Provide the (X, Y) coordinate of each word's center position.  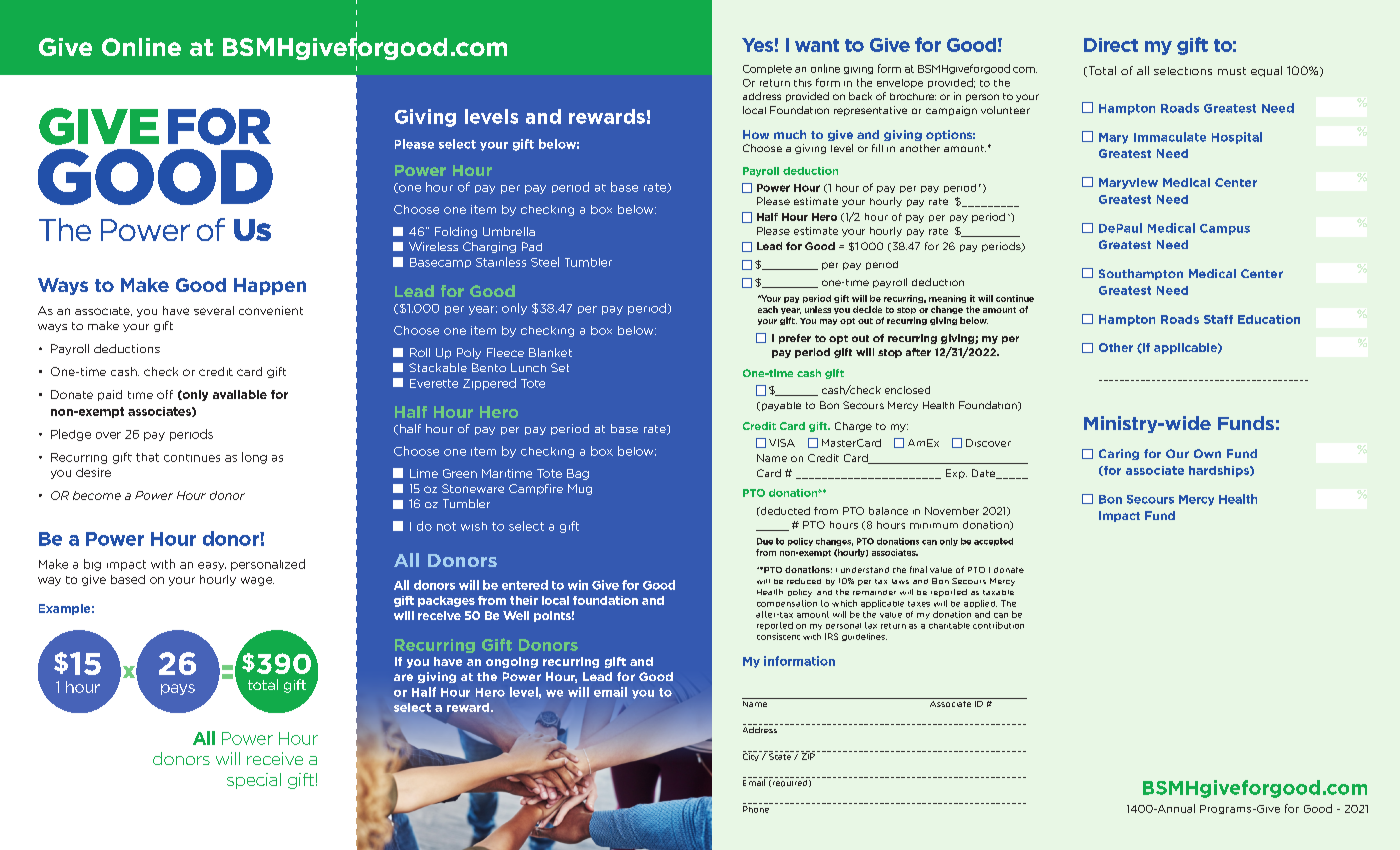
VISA (782, 443)
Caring (1119, 454)
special (254, 781)
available (240, 394)
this (803, 83)
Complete (767, 69)
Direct (1111, 45)
